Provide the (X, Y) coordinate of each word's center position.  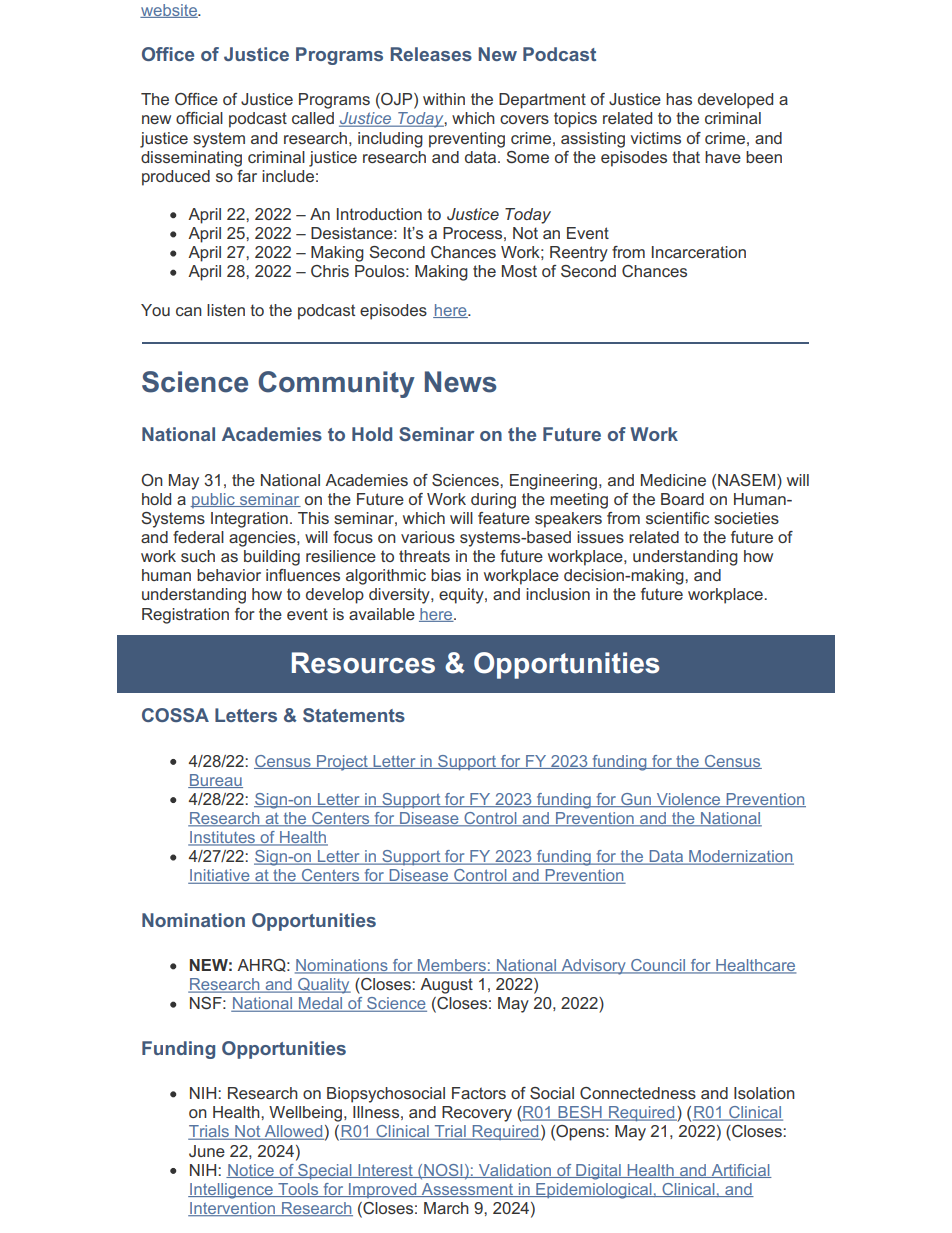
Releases (431, 54)
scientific (677, 518)
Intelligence (231, 1191)
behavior (229, 575)
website (169, 11)
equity (462, 596)
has (679, 99)
